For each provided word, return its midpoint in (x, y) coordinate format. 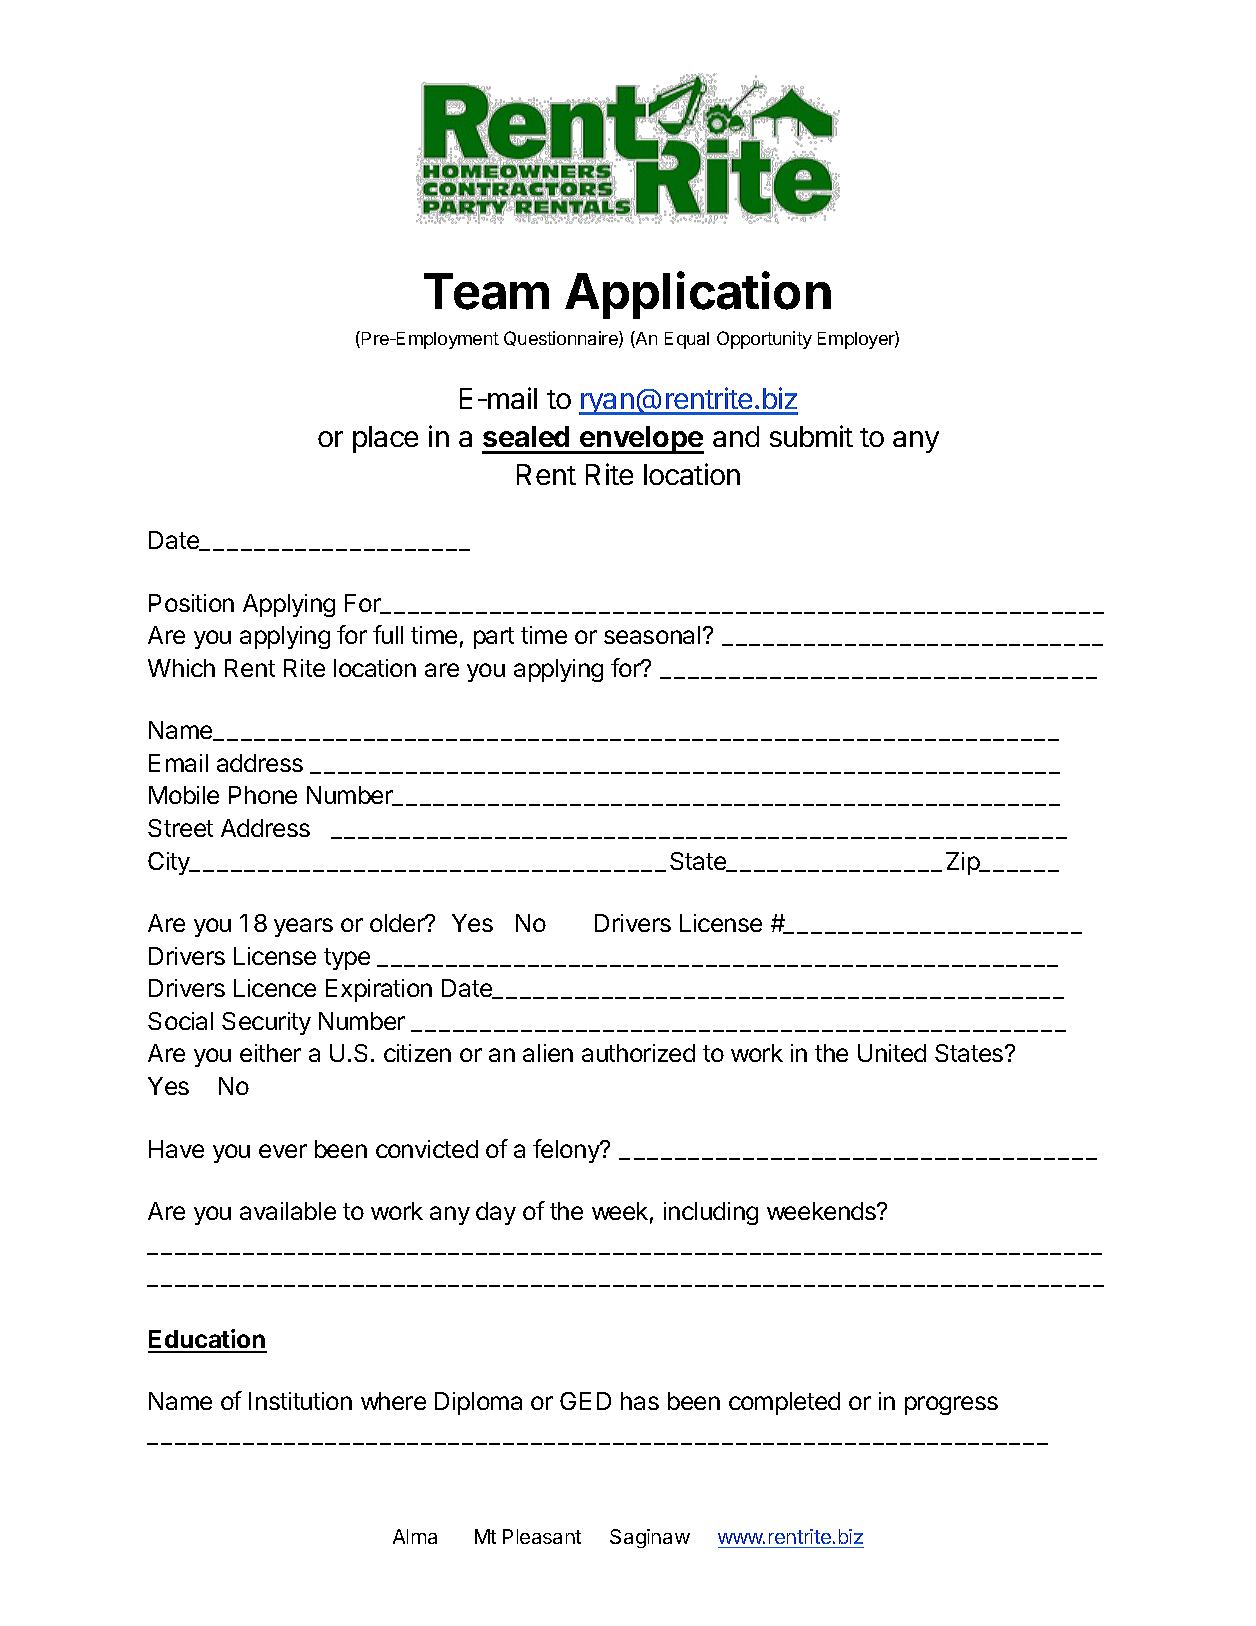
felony (567, 1151)
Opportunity (764, 340)
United (892, 1053)
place (385, 439)
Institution (300, 1401)
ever (283, 1151)
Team (486, 291)
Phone (263, 795)
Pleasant (542, 1536)
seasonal (652, 635)
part (494, 638)
